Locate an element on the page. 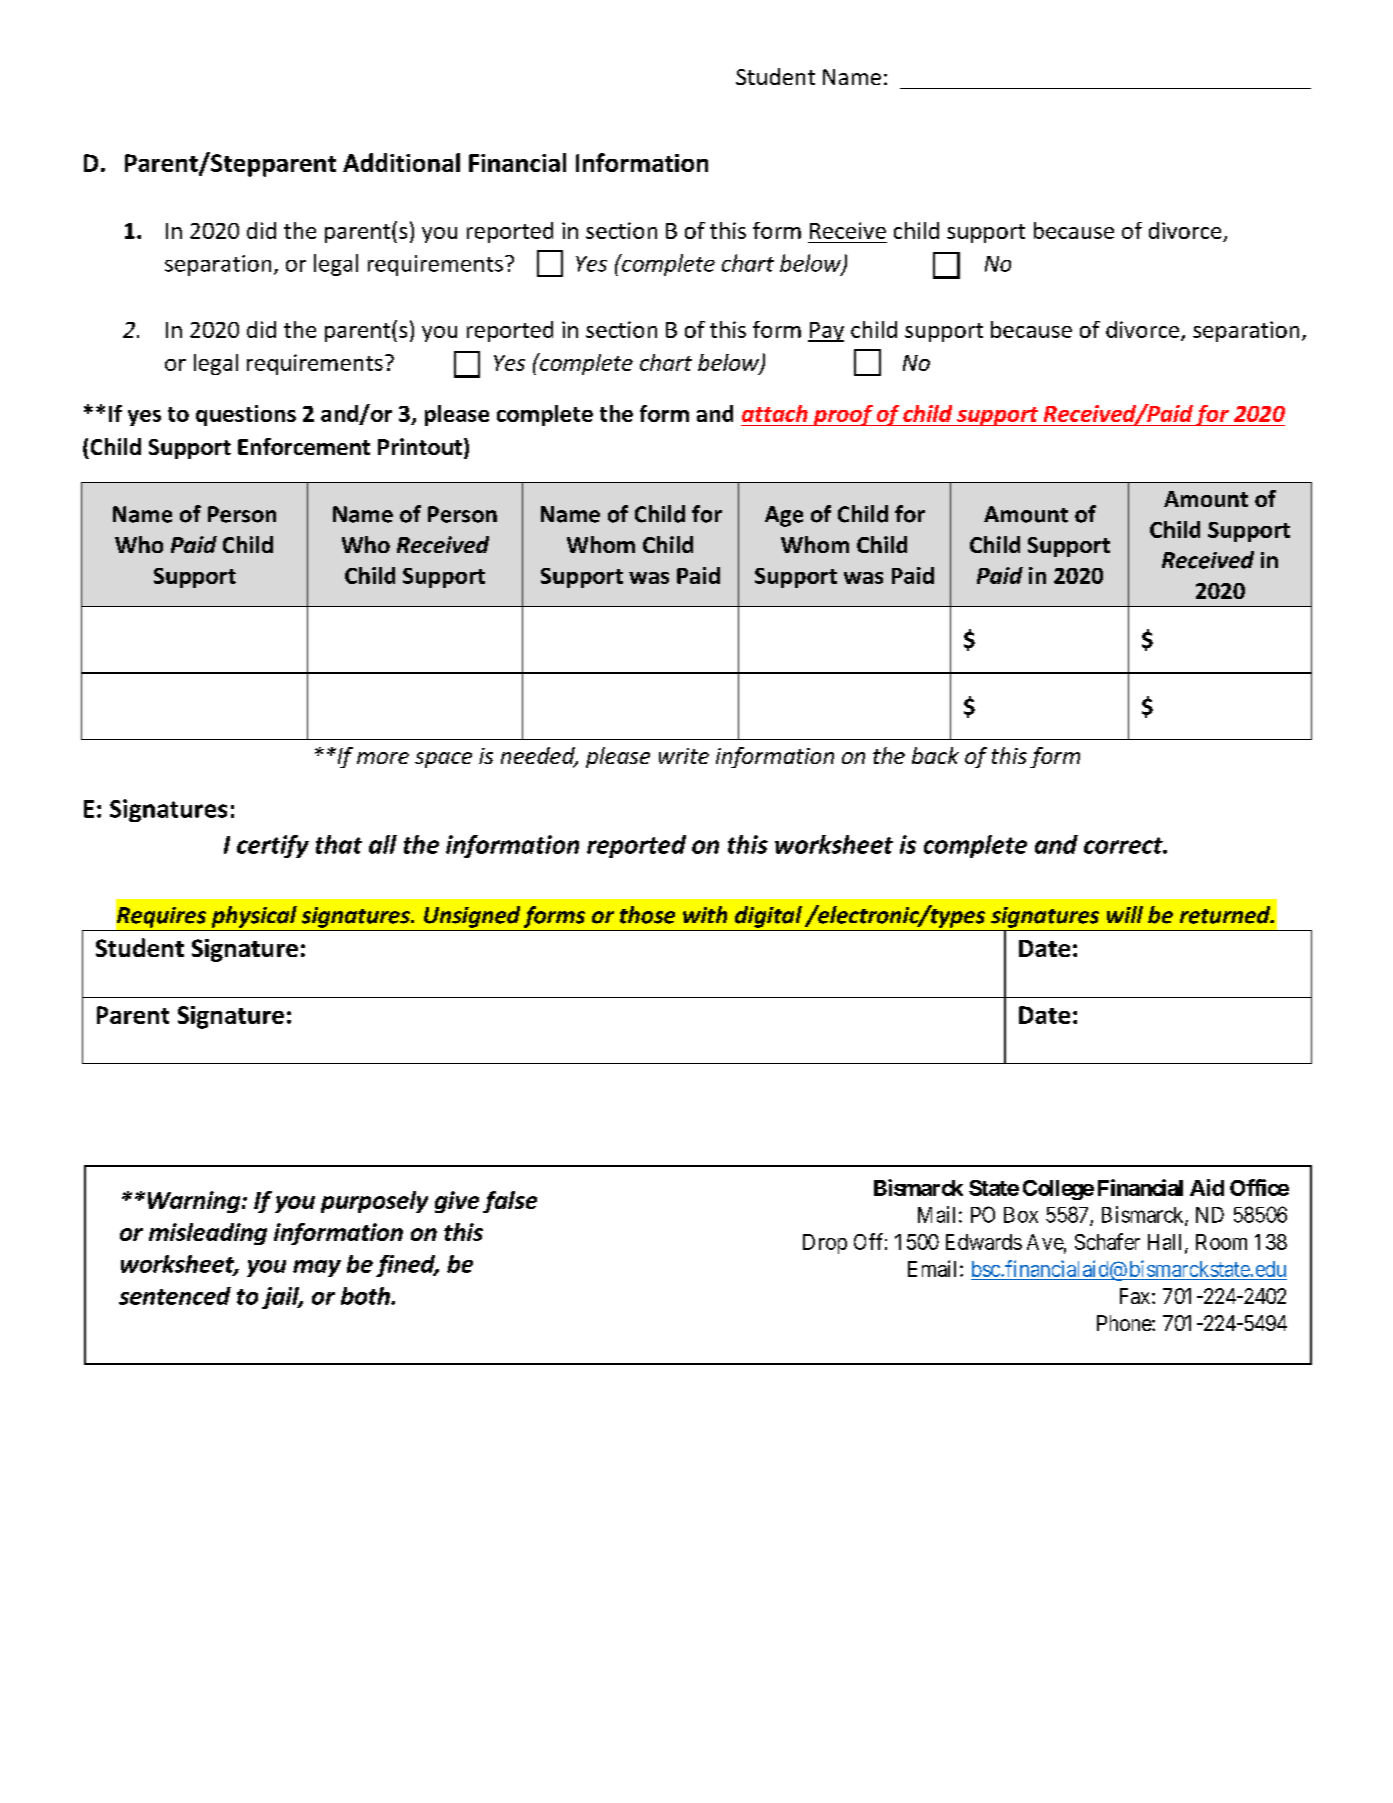 The image size is (1393, 1803). more is located at coordinates (383, 758).
